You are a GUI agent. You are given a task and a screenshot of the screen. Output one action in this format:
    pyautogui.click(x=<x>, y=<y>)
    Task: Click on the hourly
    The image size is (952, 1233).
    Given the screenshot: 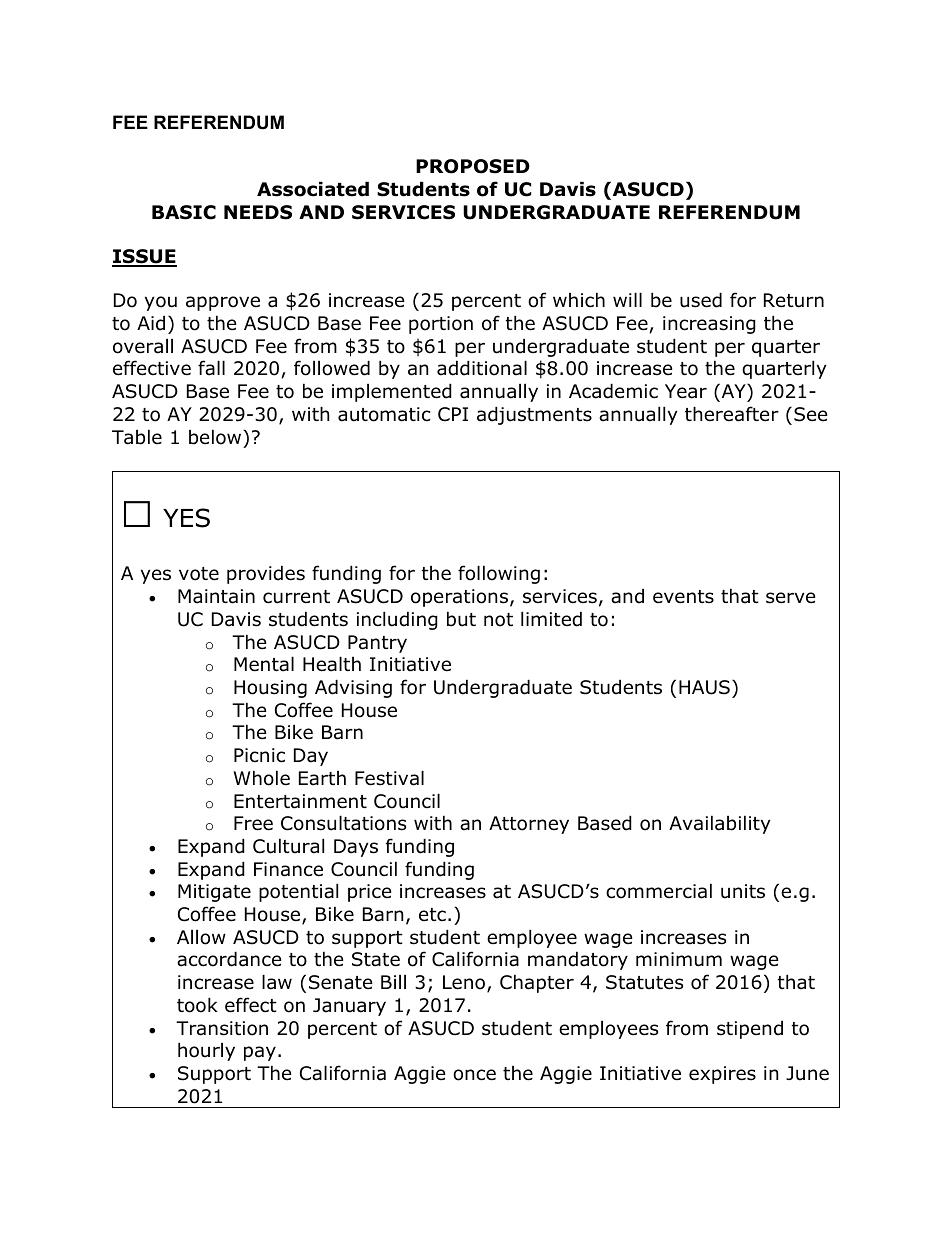 What is the action you would take?
    pyautogui.click(x=206, y=1051)
